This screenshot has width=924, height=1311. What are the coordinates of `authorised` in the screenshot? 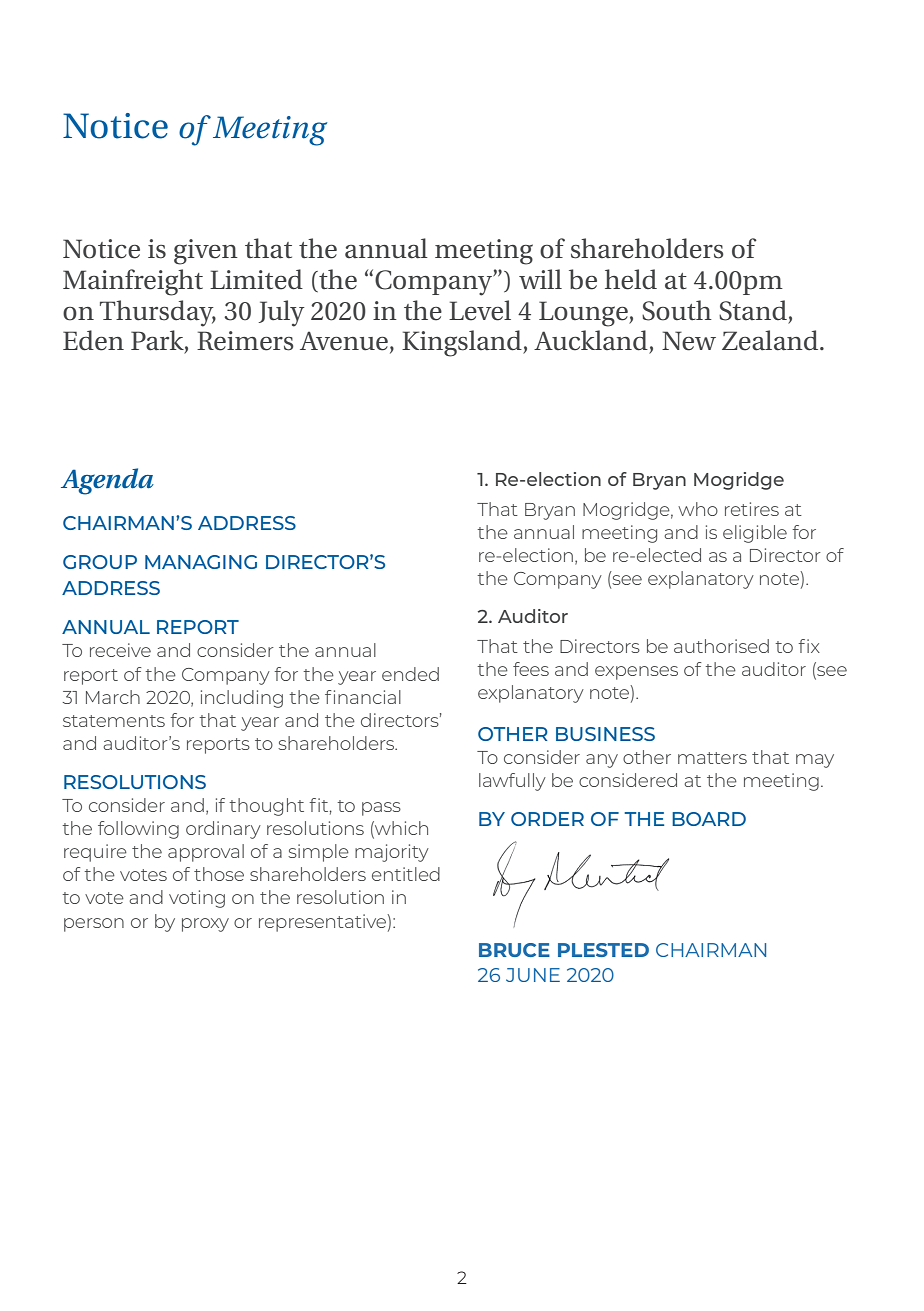 It's located at (721, 646).
